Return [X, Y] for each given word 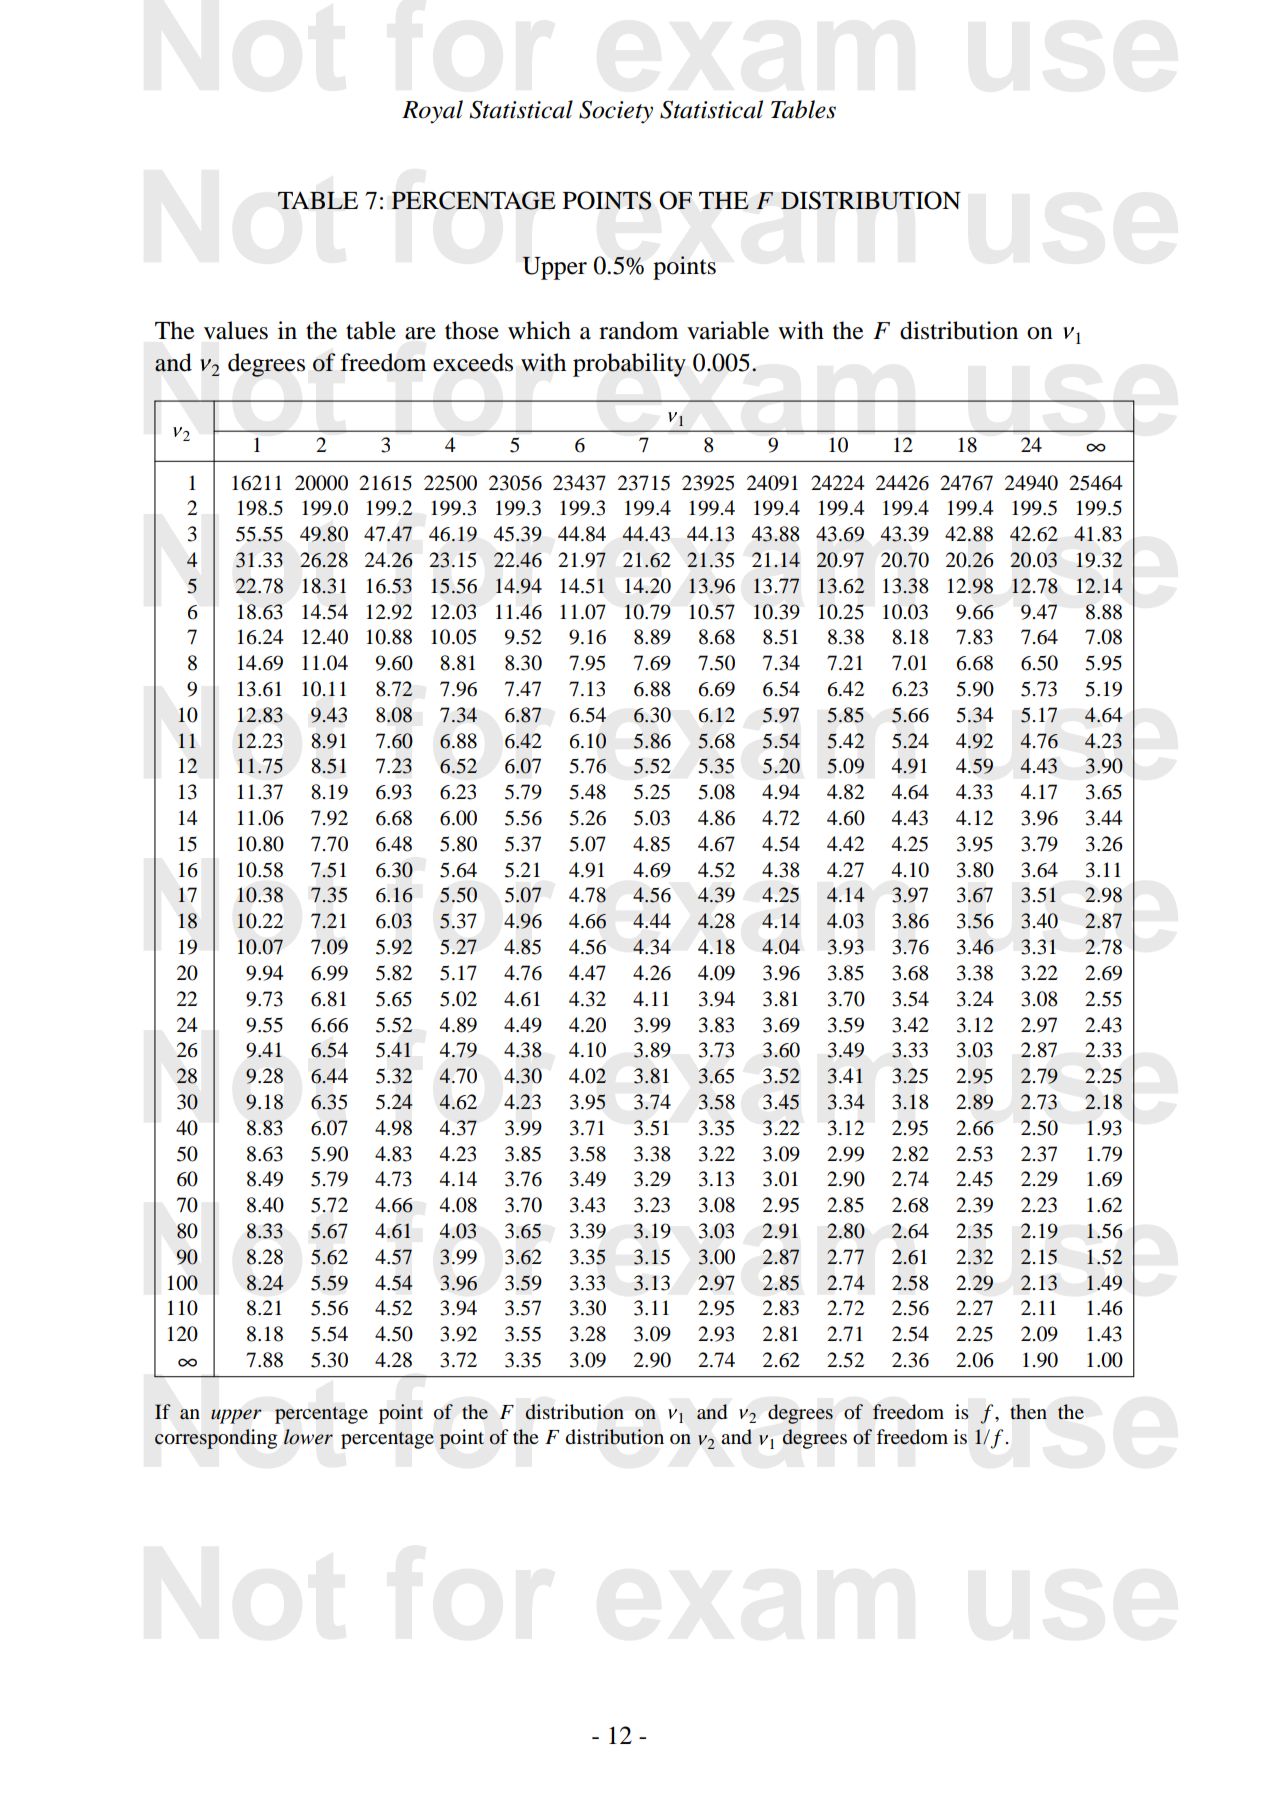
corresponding [216, 1439]
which [539, 330]
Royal [432, 112]
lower [308, 1437]
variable [728, 330]
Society [616, 112]
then [1028, 1412]
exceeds [473, 362]
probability [629, 365]
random [638, 330]
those [472, 330]
